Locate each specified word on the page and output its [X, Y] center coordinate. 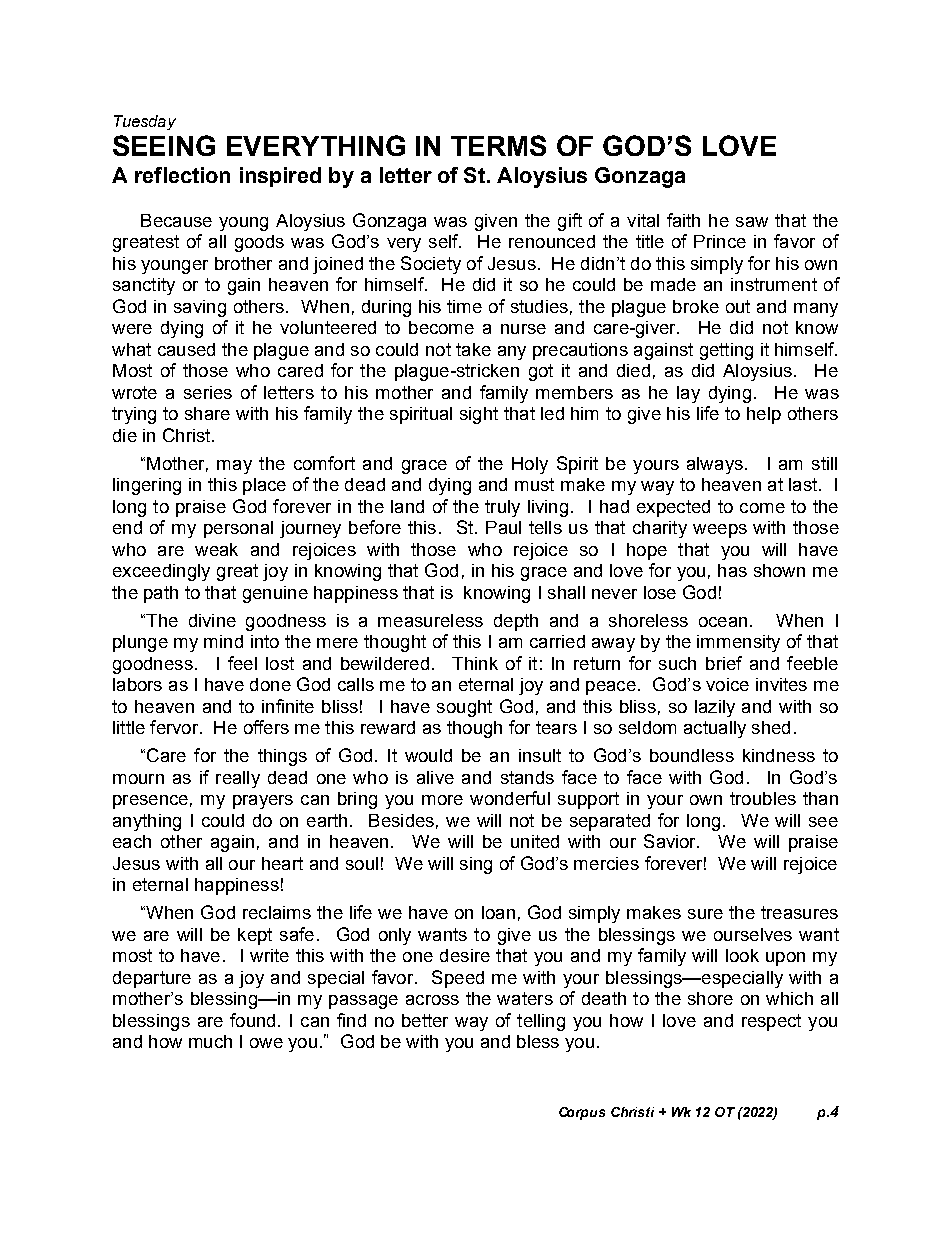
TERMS [498, 145]
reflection [182, 175]
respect [771, 1022]
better [425, 1020]
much [210, 1041]
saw [752, 222]
